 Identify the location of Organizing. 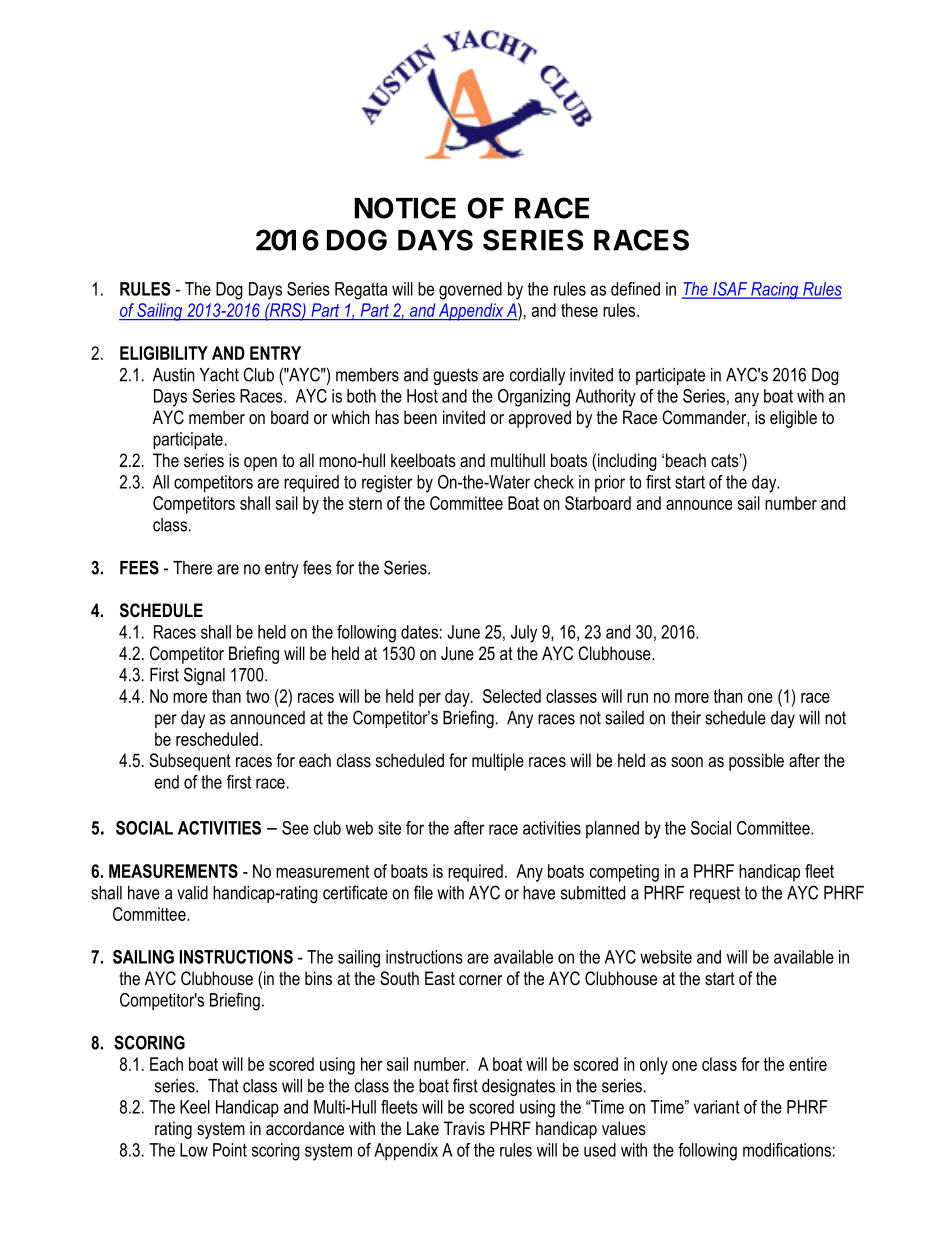
(534, 398).
